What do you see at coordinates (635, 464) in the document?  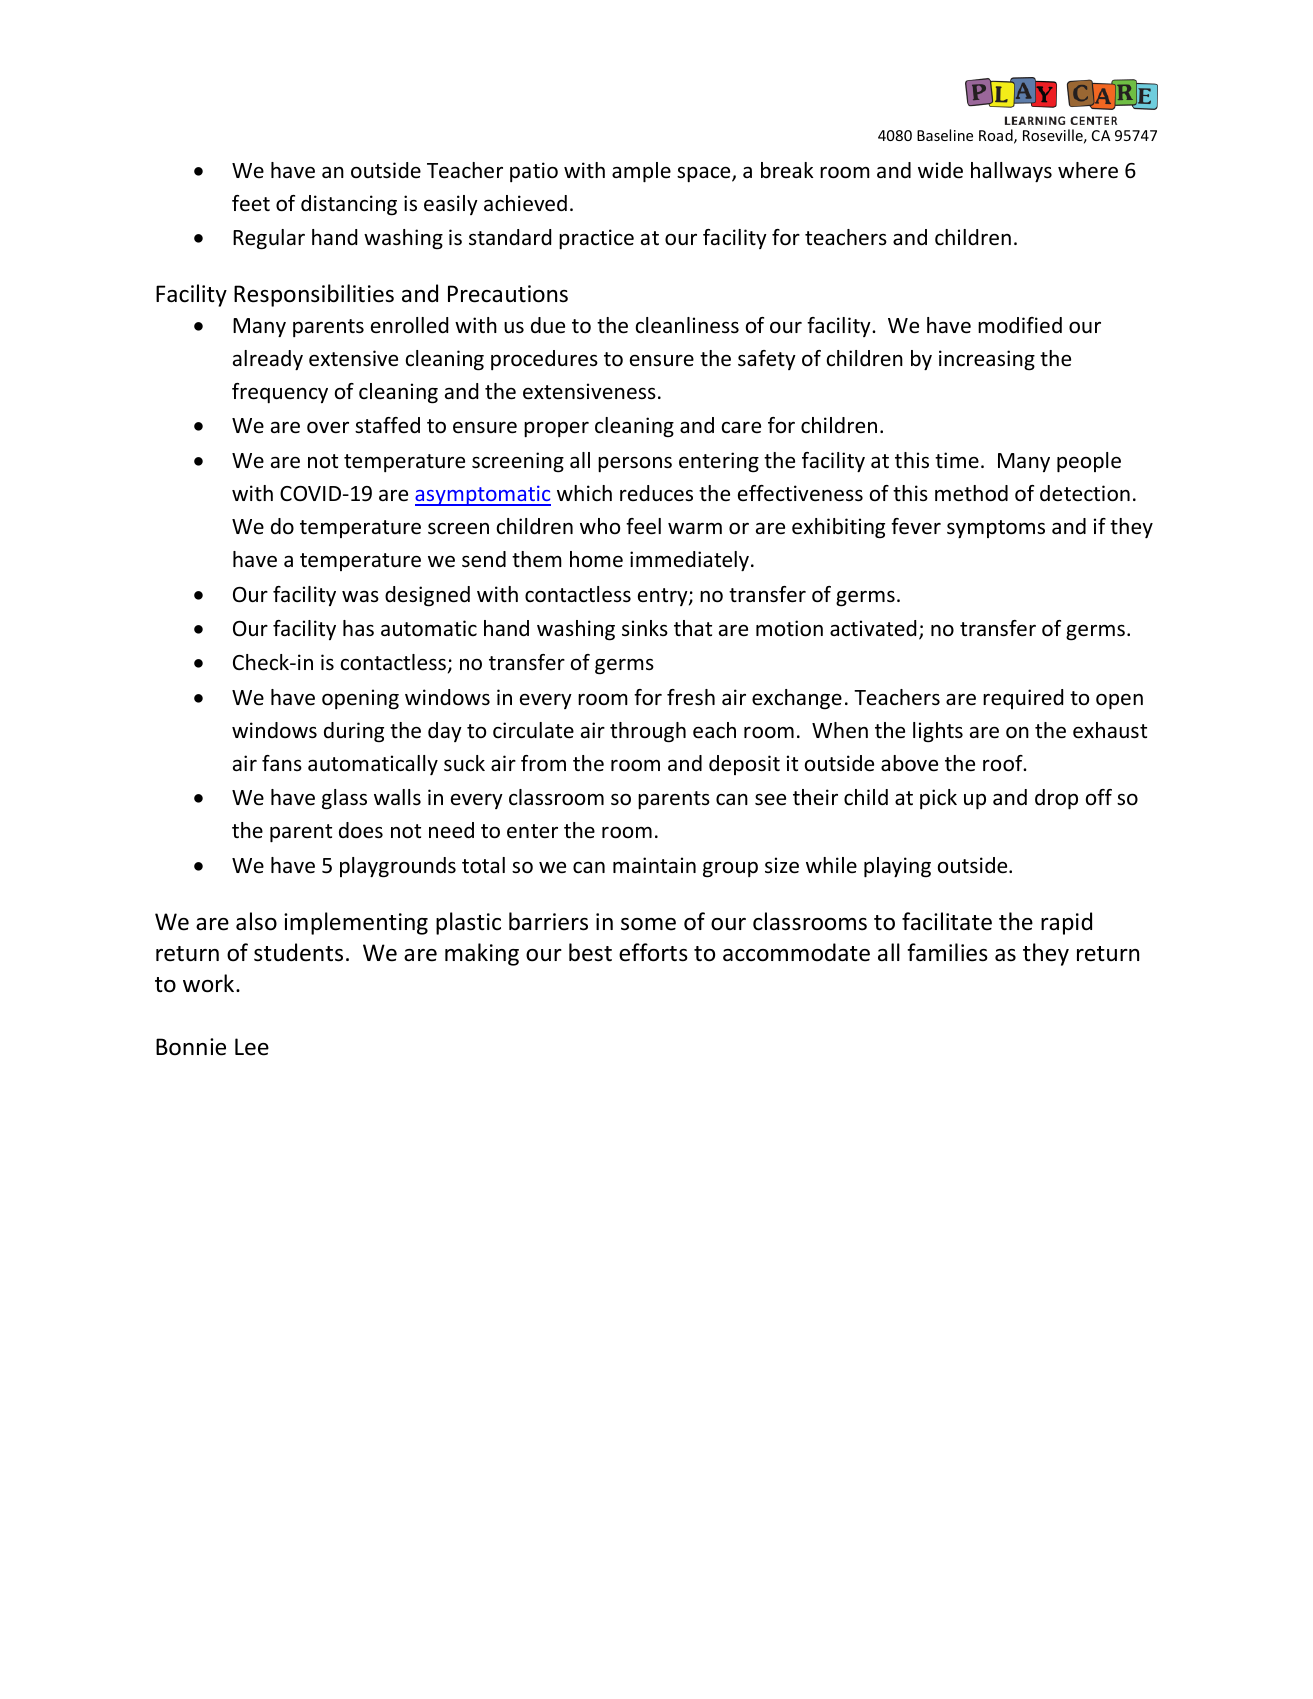 I see `persons` at bounding box center [635, 464].
